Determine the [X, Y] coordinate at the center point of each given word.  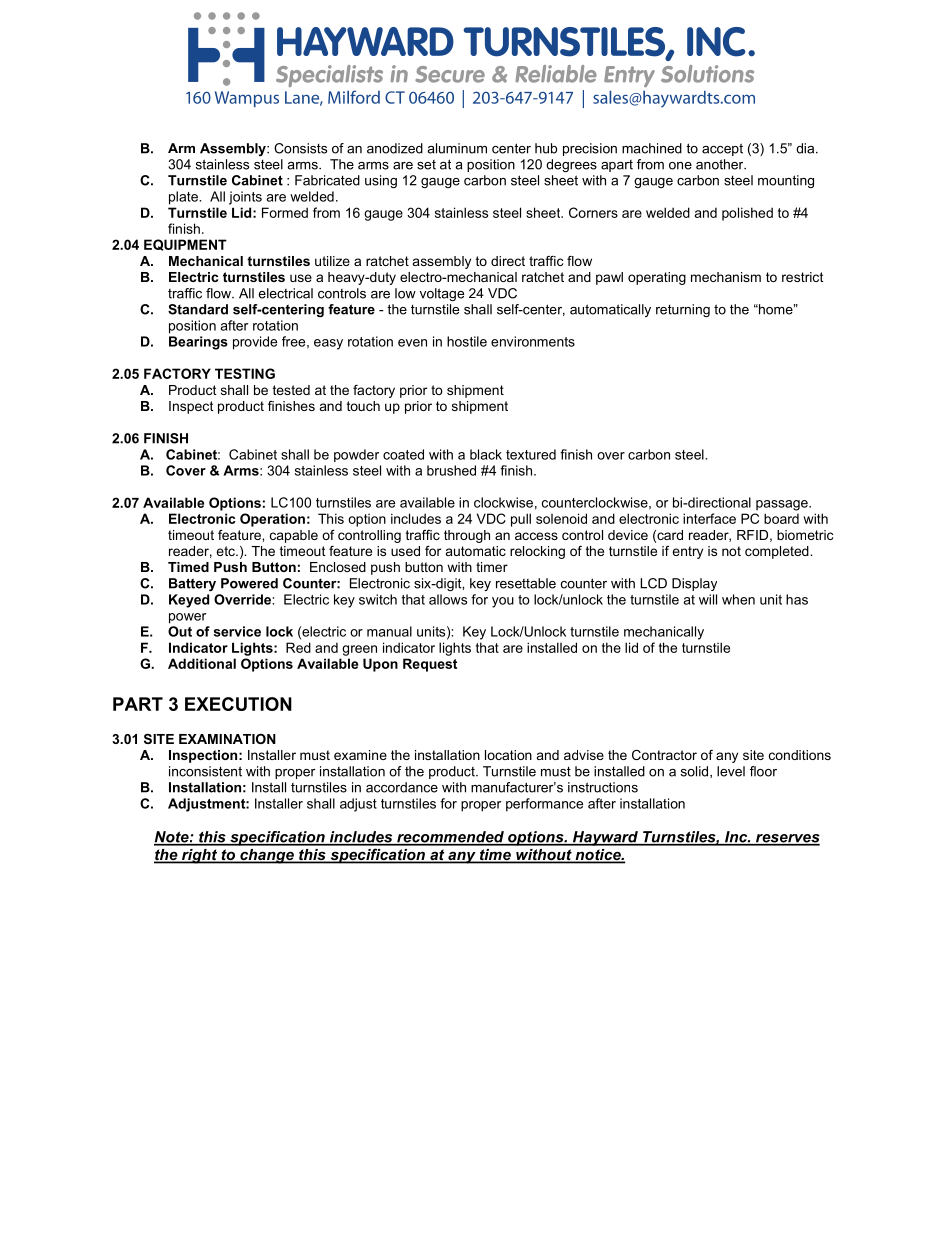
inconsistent [205, 771]
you [503, 602]
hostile [467, 341]
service [237, 631]
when [738, 599]
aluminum [457, 148]
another [721, 164]
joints [245, 198]
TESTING [245, 373]
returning [683, 310]
